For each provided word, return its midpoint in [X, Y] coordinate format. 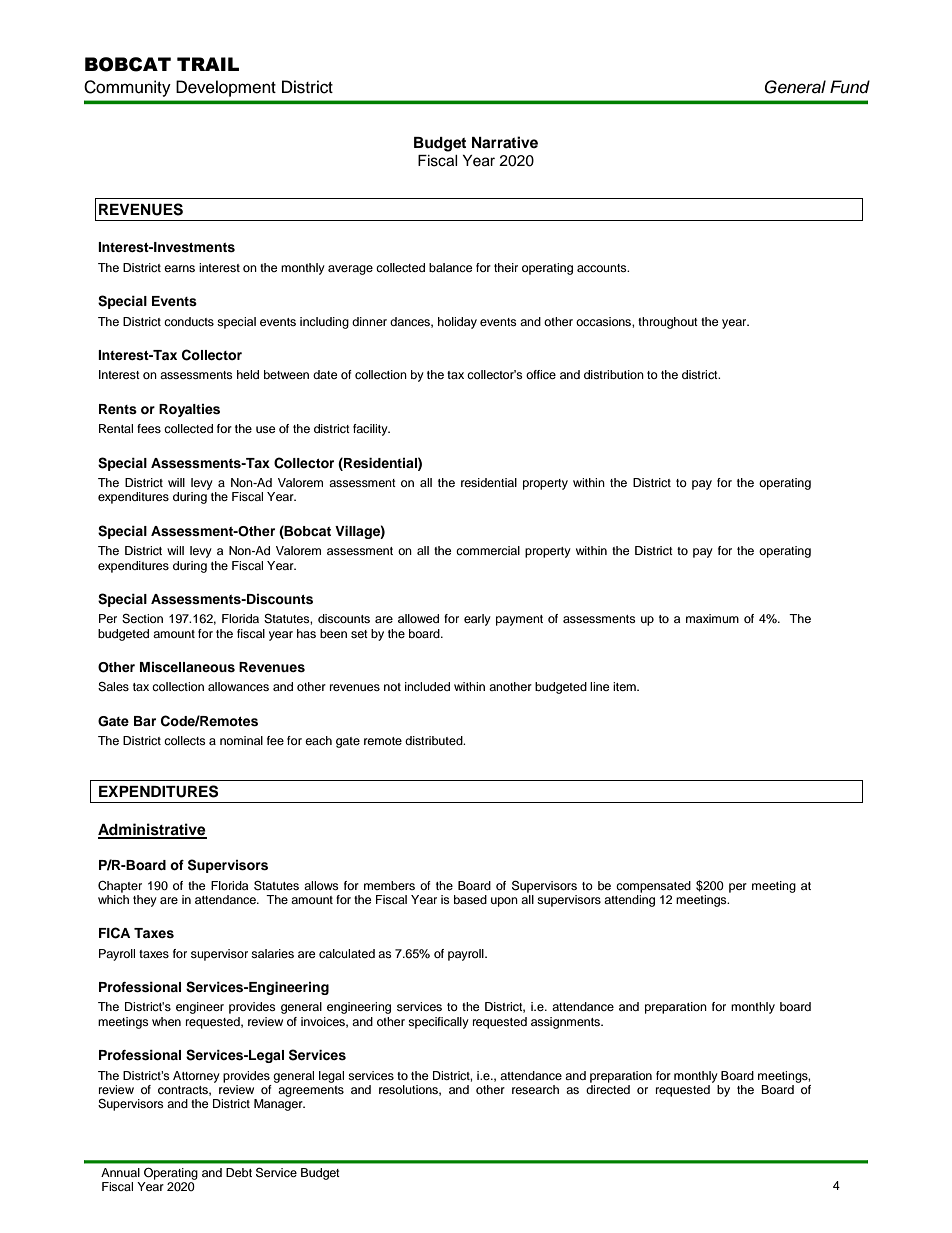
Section [142, 619]
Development [226, 88]
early [477, 620]
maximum [712, 618]
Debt [239, 1172]
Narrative [505, 142]
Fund [850, 87]
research [535, 1089]
